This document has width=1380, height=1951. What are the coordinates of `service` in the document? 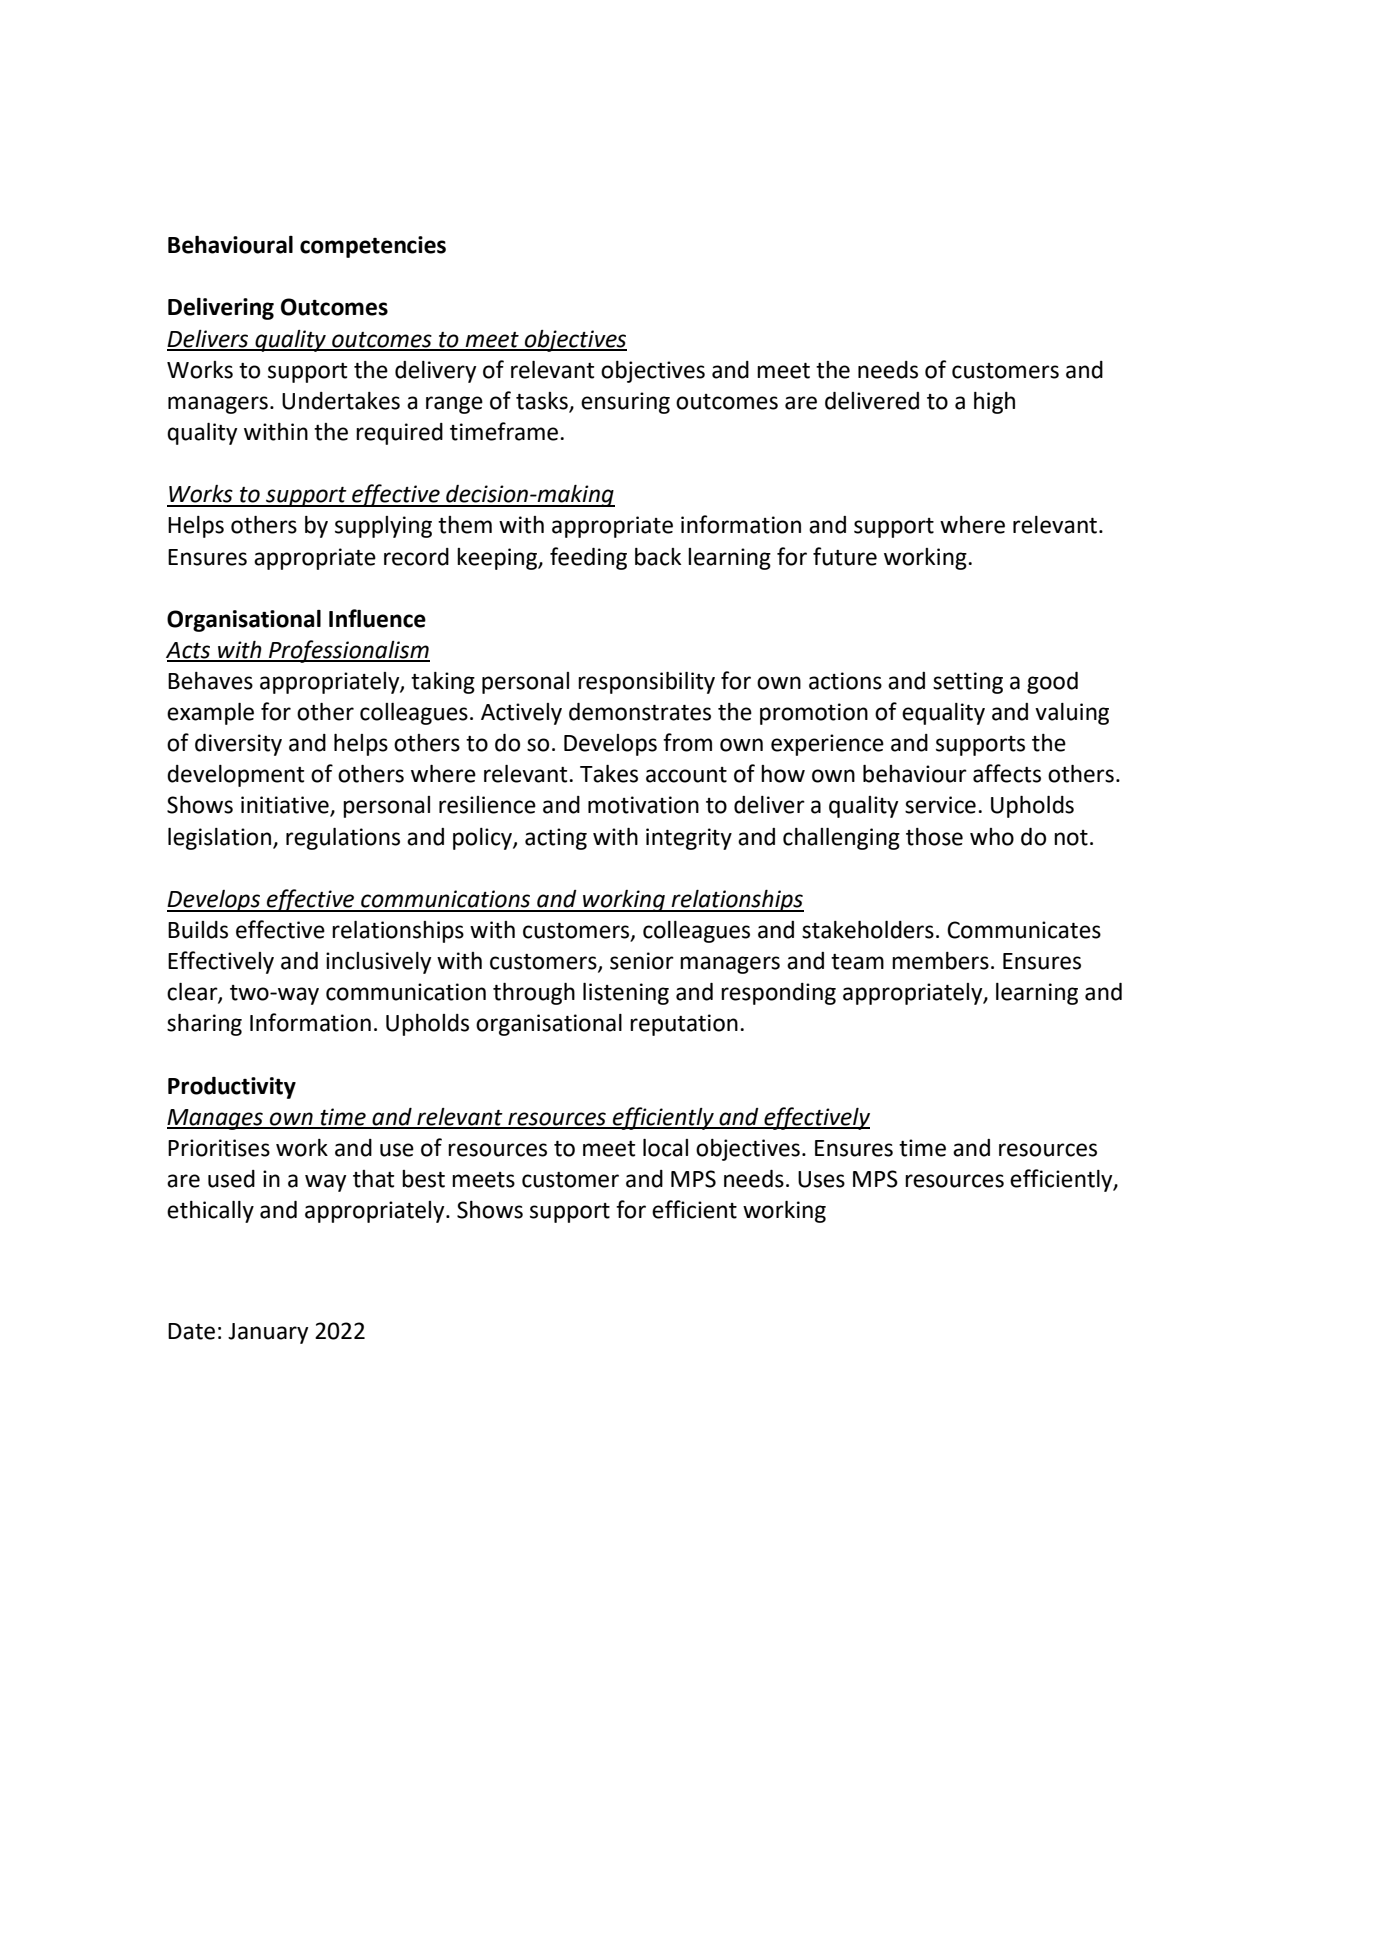 It's located at (940, 805).
